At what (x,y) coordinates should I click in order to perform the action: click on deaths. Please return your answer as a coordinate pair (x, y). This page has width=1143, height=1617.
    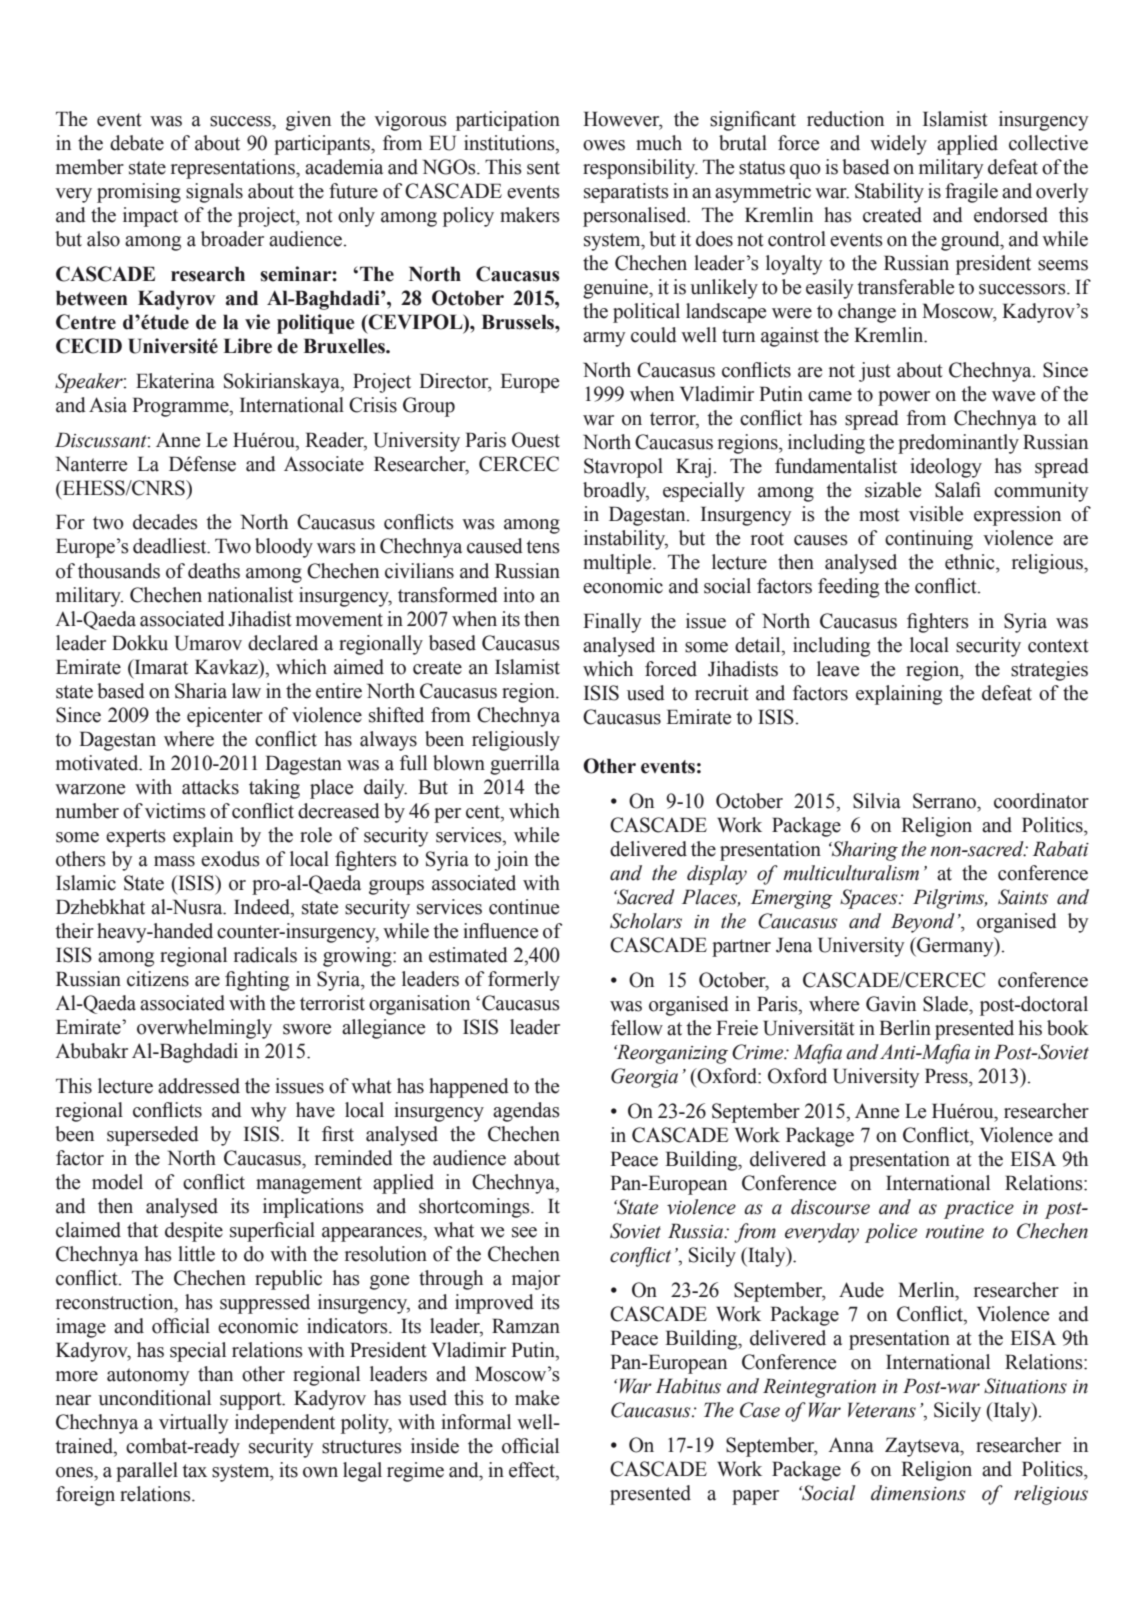
    Looking at the image, I should click on (214, 571).
